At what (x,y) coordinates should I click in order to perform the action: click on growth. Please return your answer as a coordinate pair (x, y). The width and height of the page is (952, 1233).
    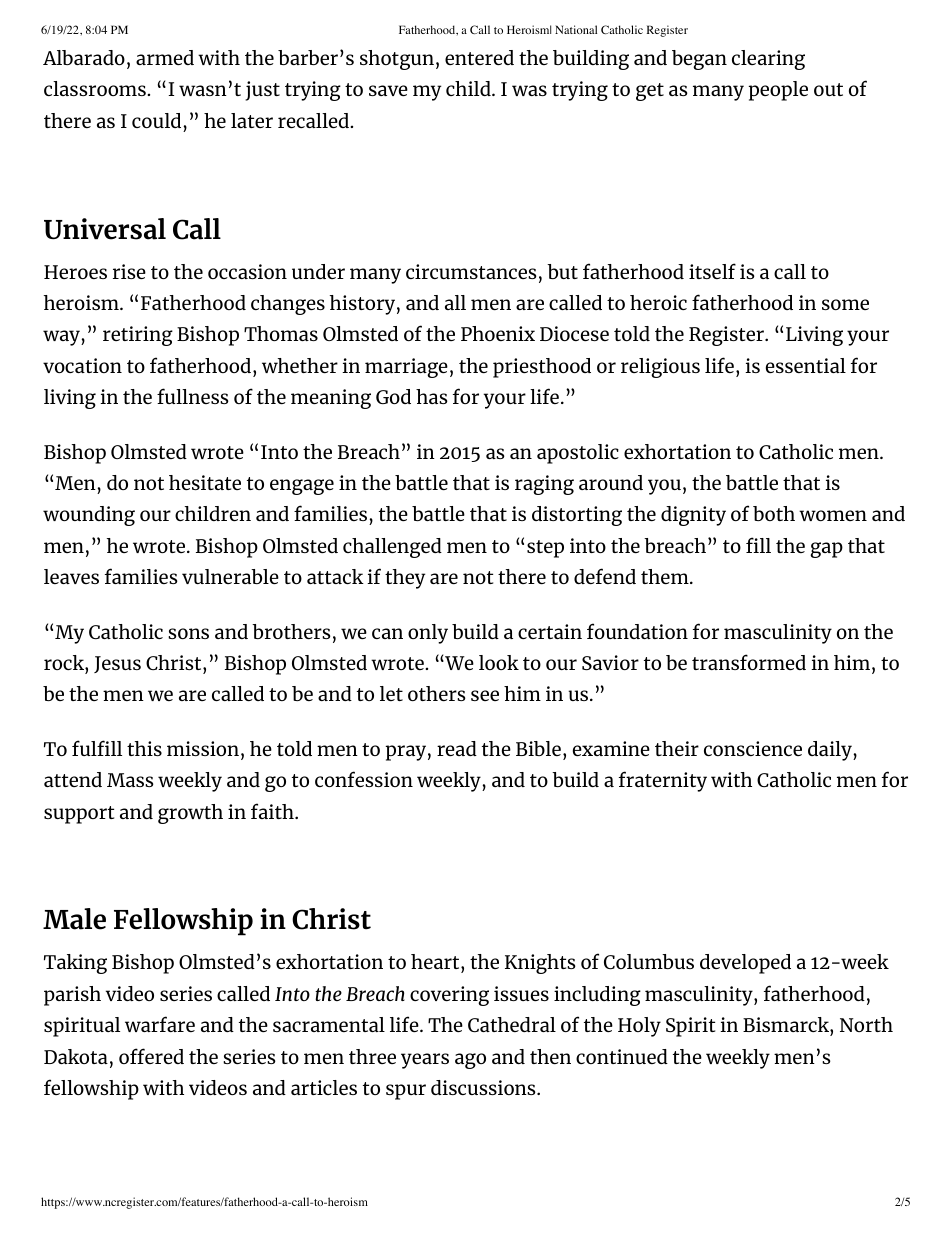
    Looking at the image, I should click on (190, 814).
